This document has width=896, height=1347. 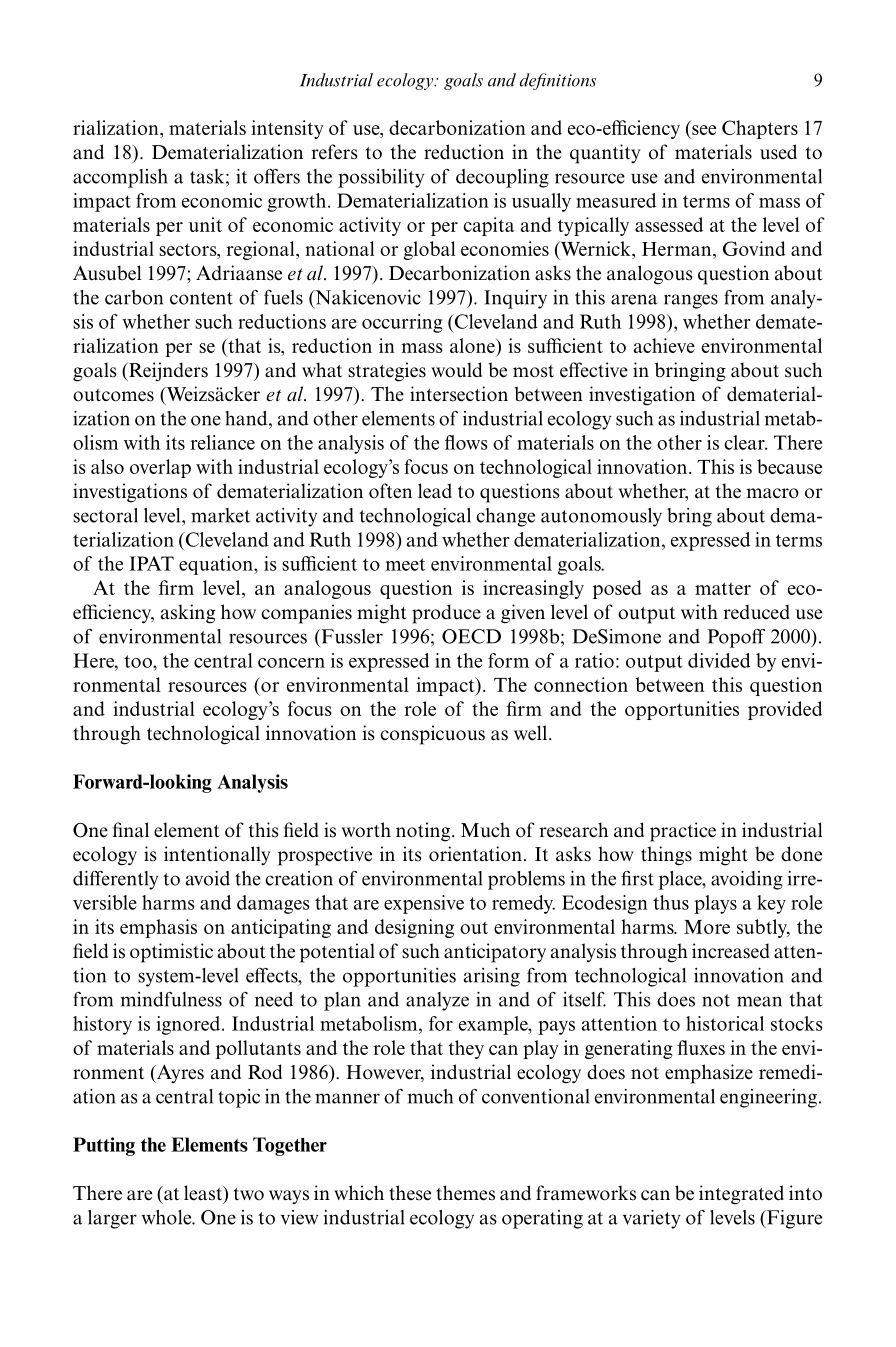 What do you see at coordinates (704, 130) in the document?
I see `see` at bounding box center [704, 130].
